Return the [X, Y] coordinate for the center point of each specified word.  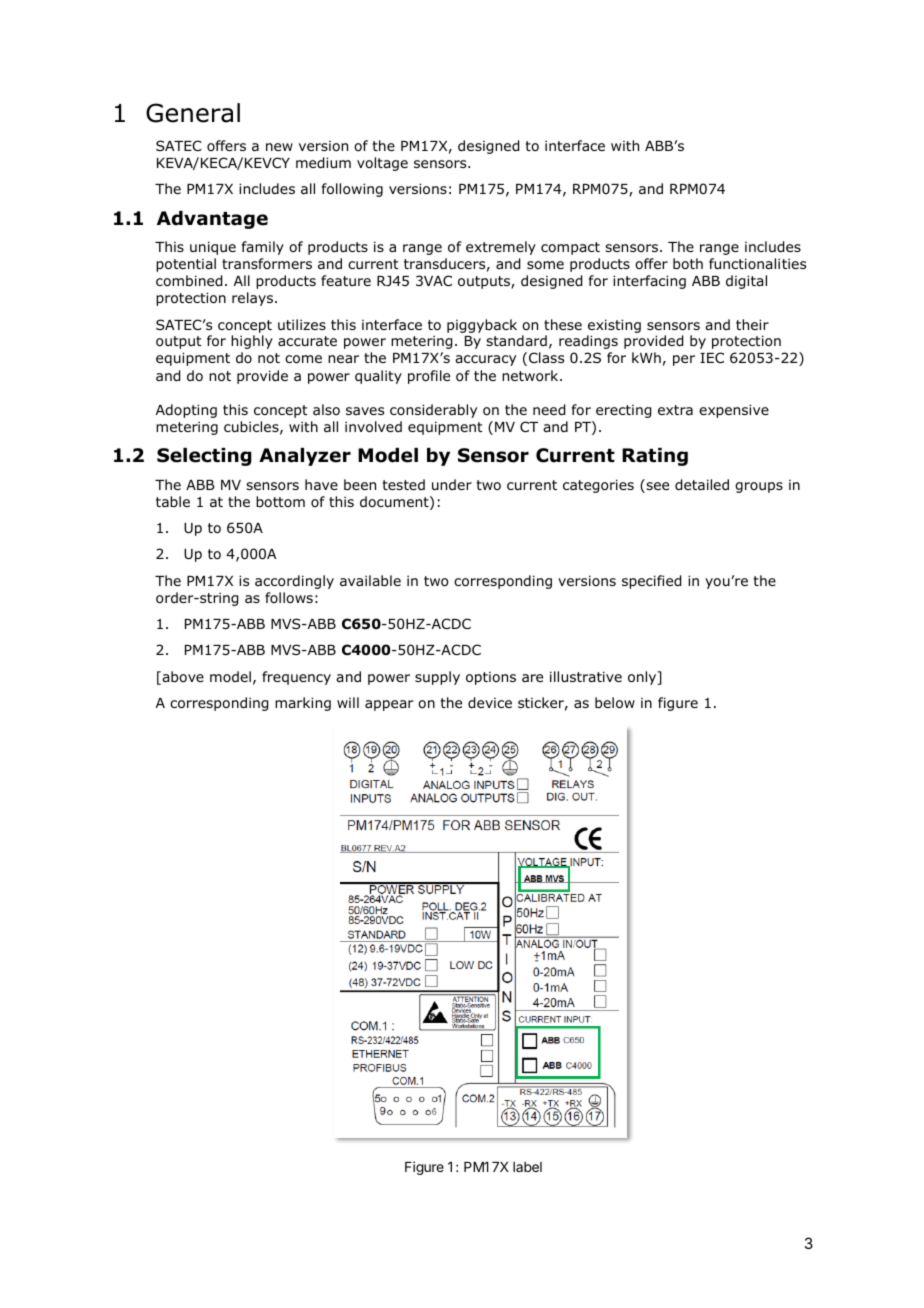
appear [389, 705]
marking [303, 704]
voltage [382, 164]
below [615, 703]
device [490, 703]
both [688, 263]
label [527, 1167]
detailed [702, 485]
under [452, 484]
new [279, 147]
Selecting [204, 457]
